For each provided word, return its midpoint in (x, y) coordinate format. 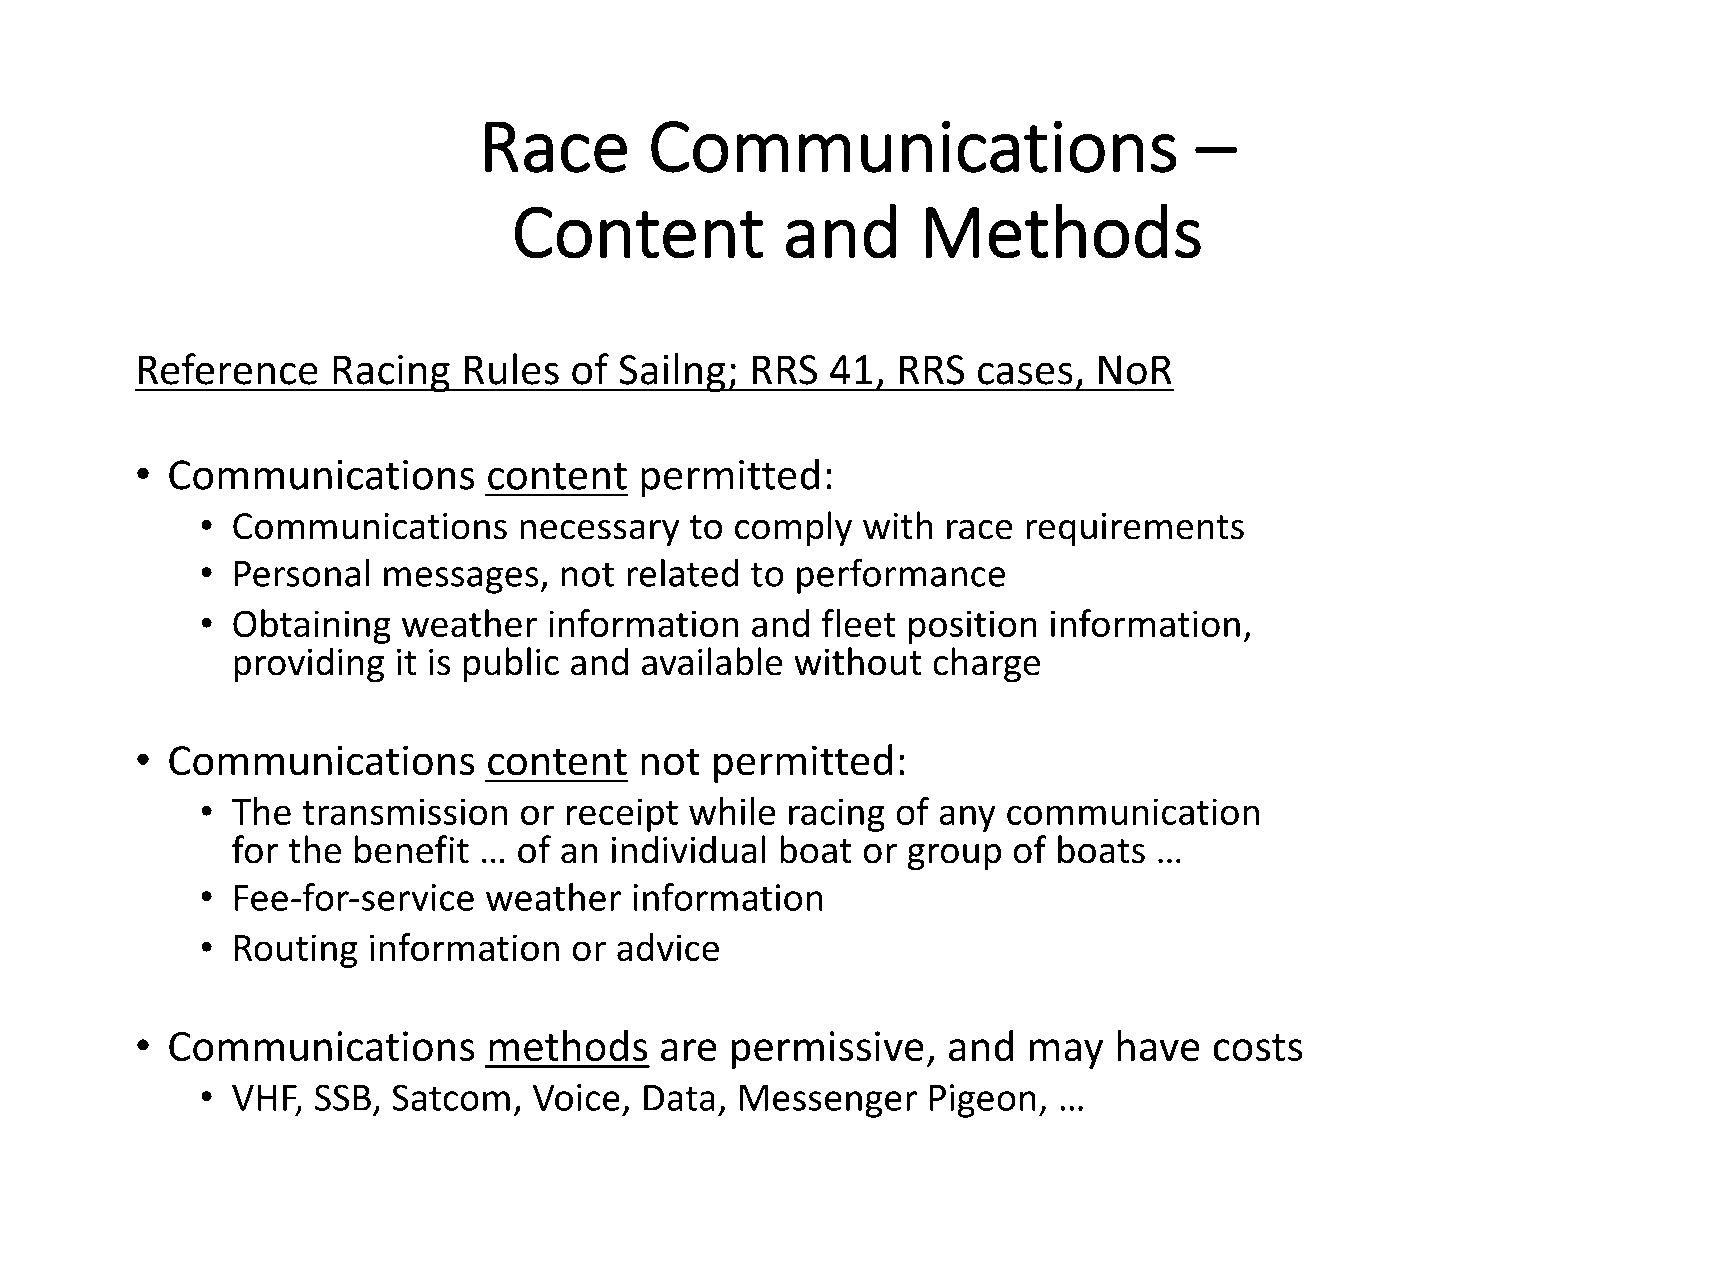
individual (689, 849)
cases (1025, 373)
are (689, 1050)
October (173, 1227)
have (1158, 1045)
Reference (228, 369)
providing (309, 665)
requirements (1135, 529)
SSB (343, 1097)
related (682, 573)
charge (986, 665)
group (954, 857)
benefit (412, 849)
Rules (512, 369)
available (712, 661)
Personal (302, 573)
